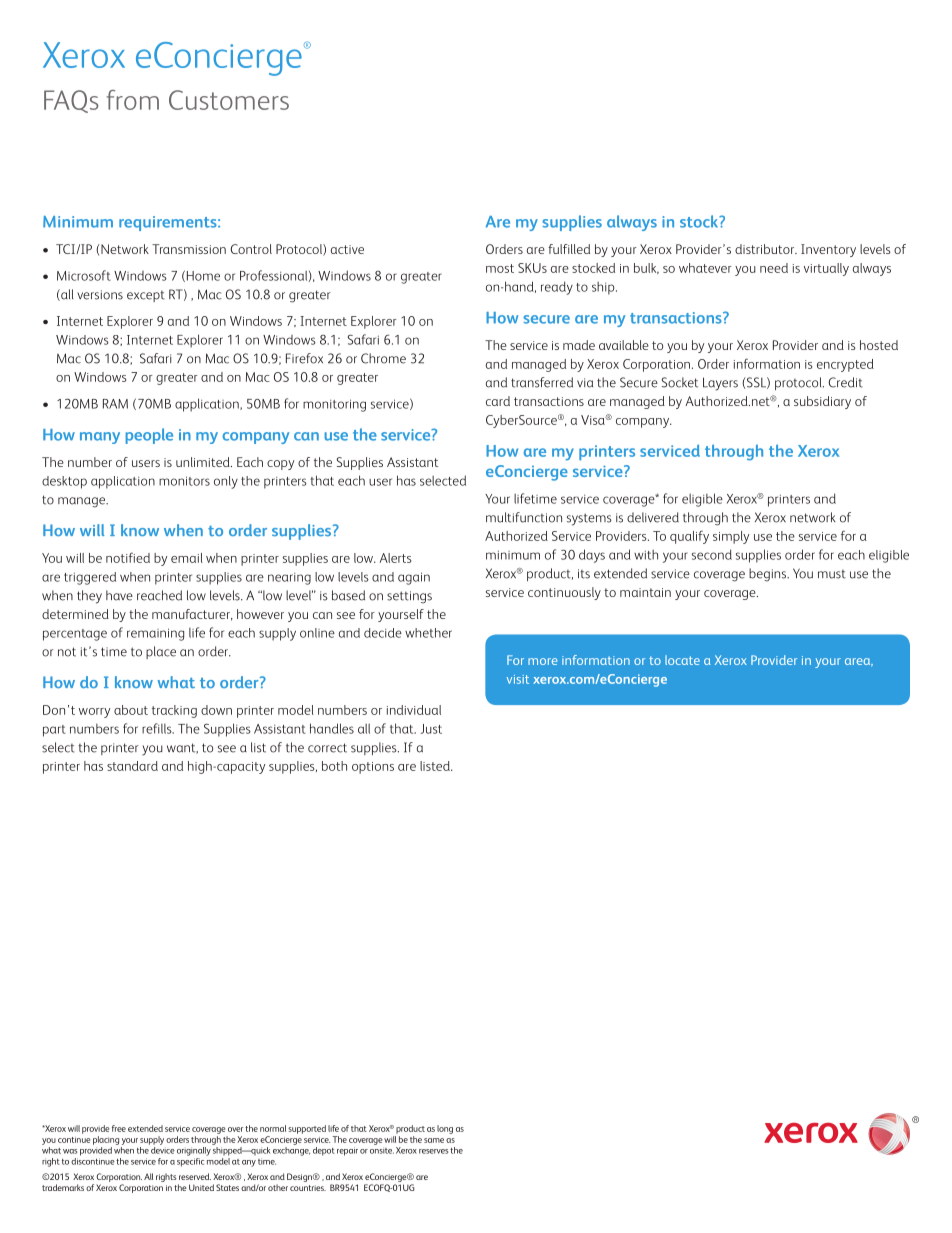 The width and height of the screenshot is (952, 1233). What do you see at coordinates (184, 481) in the screenshot?
I see `monitors` at bounding box center [184, 481].
